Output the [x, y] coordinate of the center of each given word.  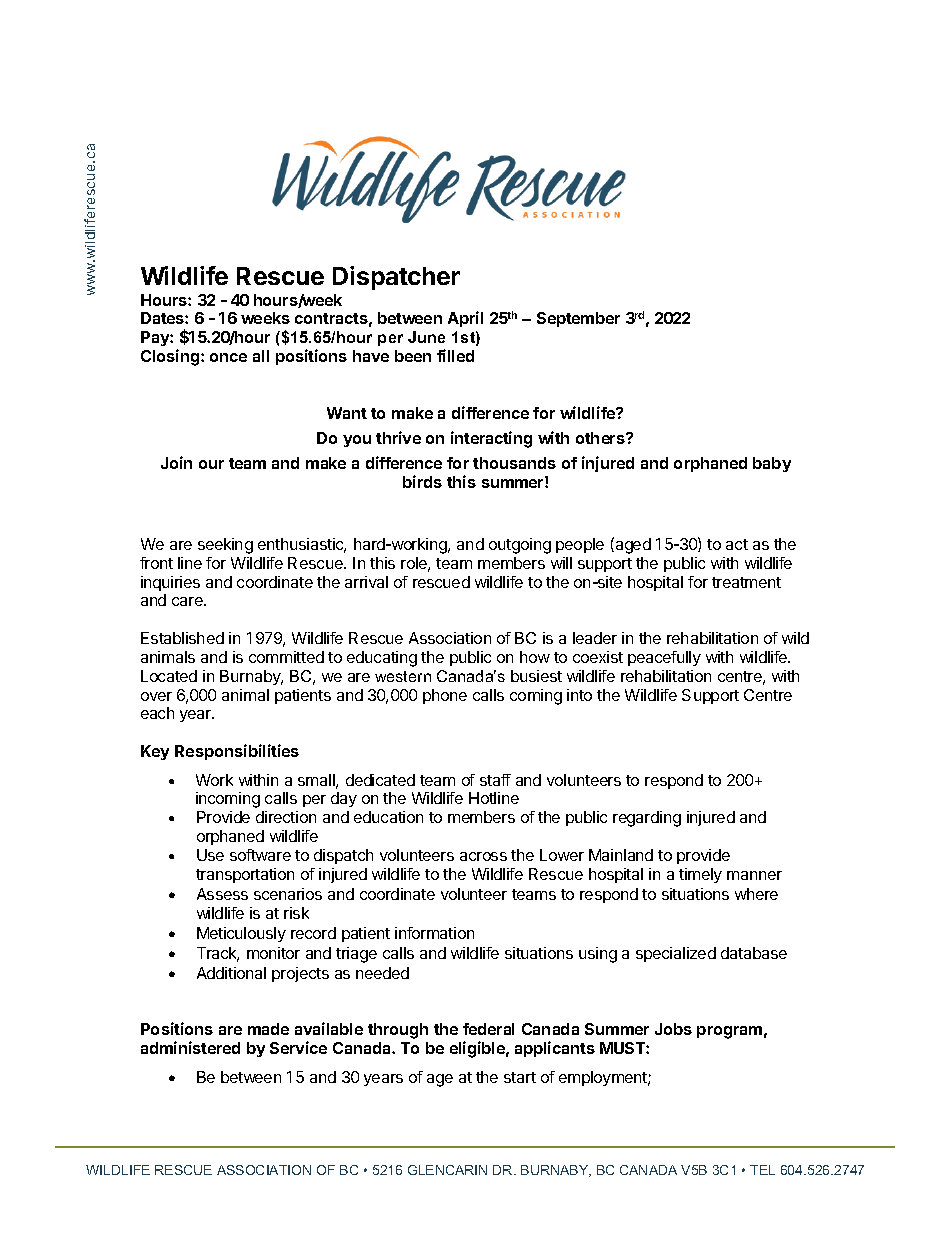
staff [495, 780]
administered [190, 1047]
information [434, 933]
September [578, 319]
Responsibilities [237, 752]
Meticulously [241, 934]
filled [455, 355]
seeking [225, 546]
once [228, 357]
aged [632, 545]
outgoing [520, 546]
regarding [647, 819]
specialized [676, 954]
